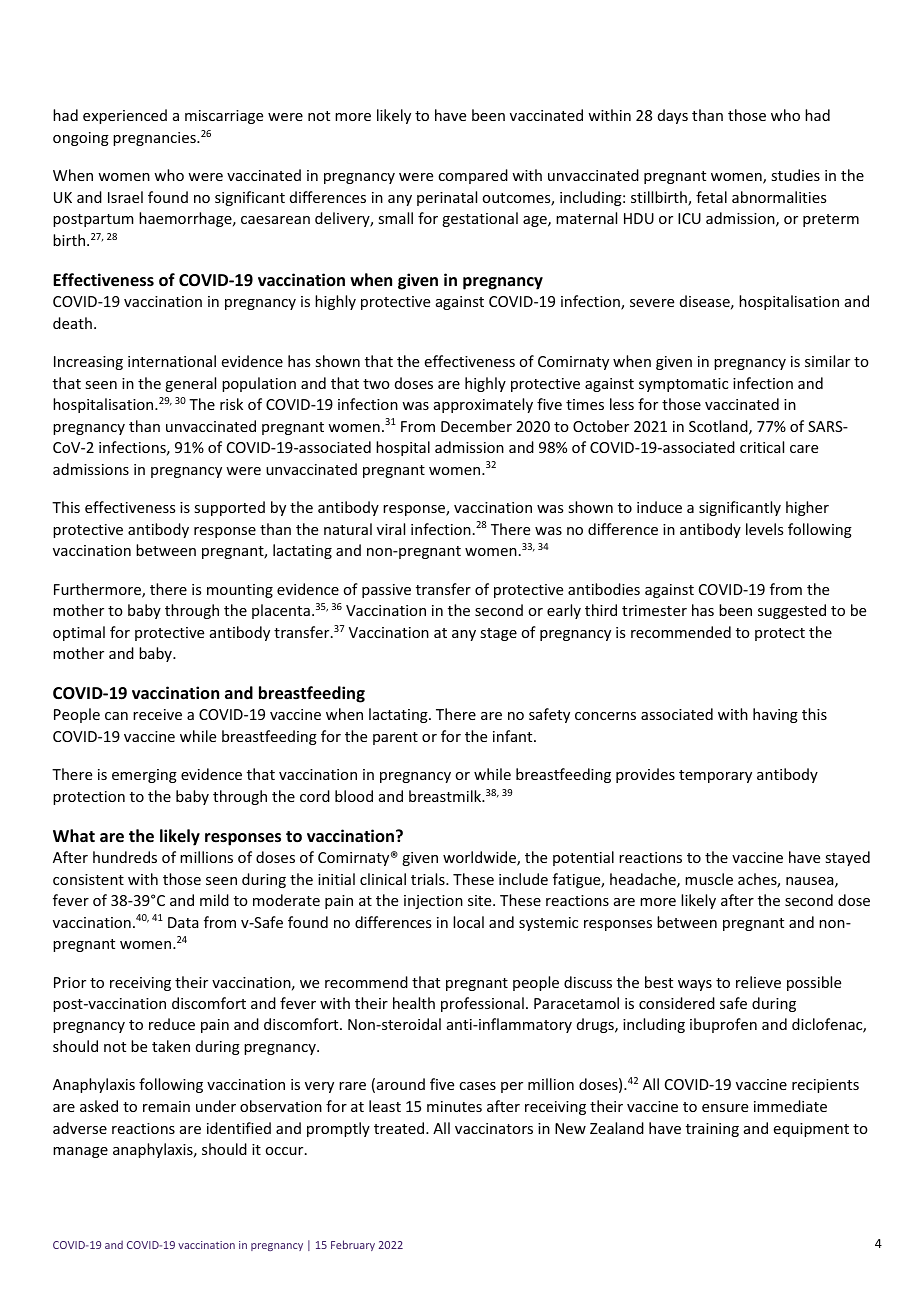  I want to click on supported, so click(229, 508).
